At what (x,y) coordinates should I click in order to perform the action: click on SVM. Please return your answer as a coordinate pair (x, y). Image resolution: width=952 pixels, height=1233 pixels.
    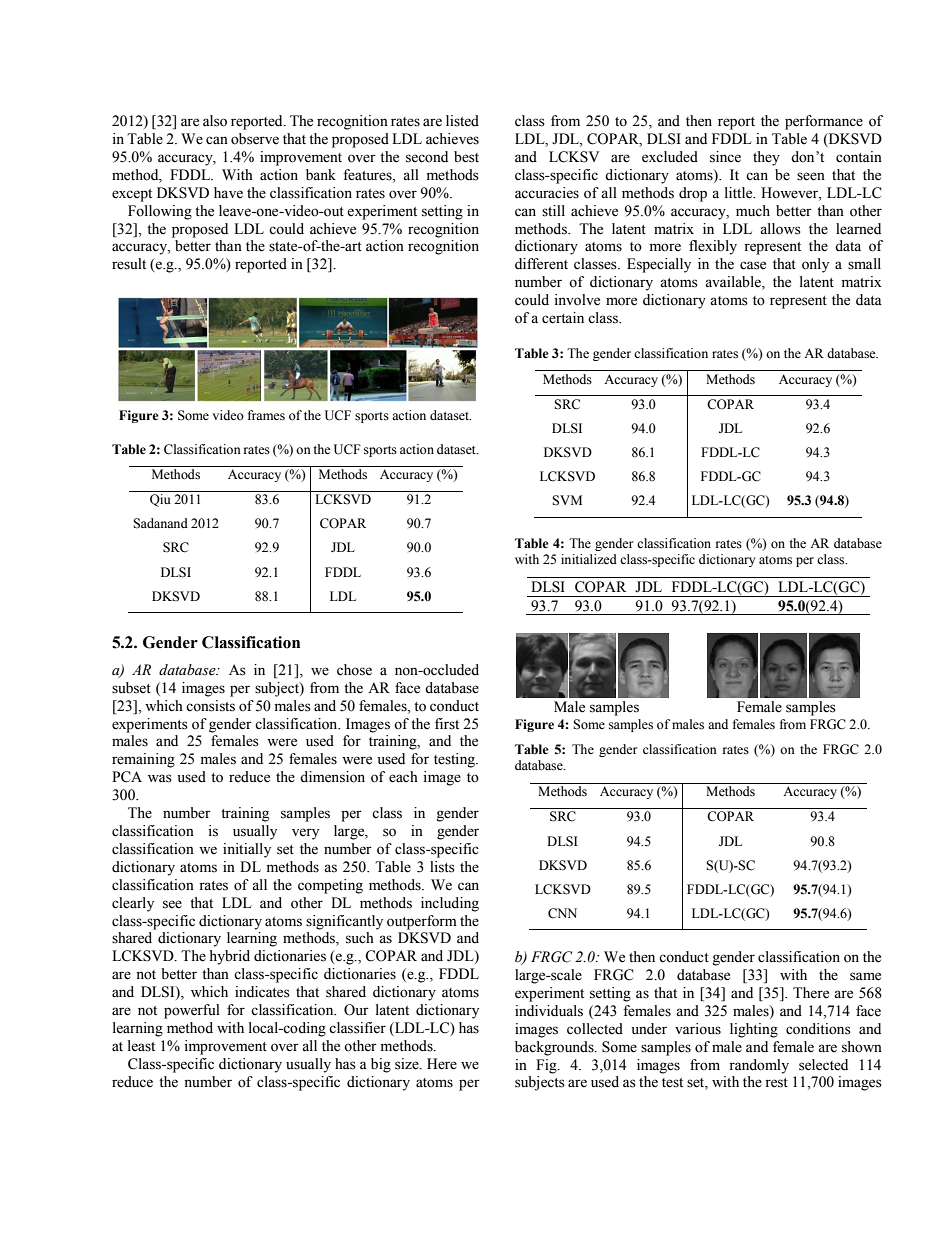
    Looking at the image, I should click on (567, 500).
